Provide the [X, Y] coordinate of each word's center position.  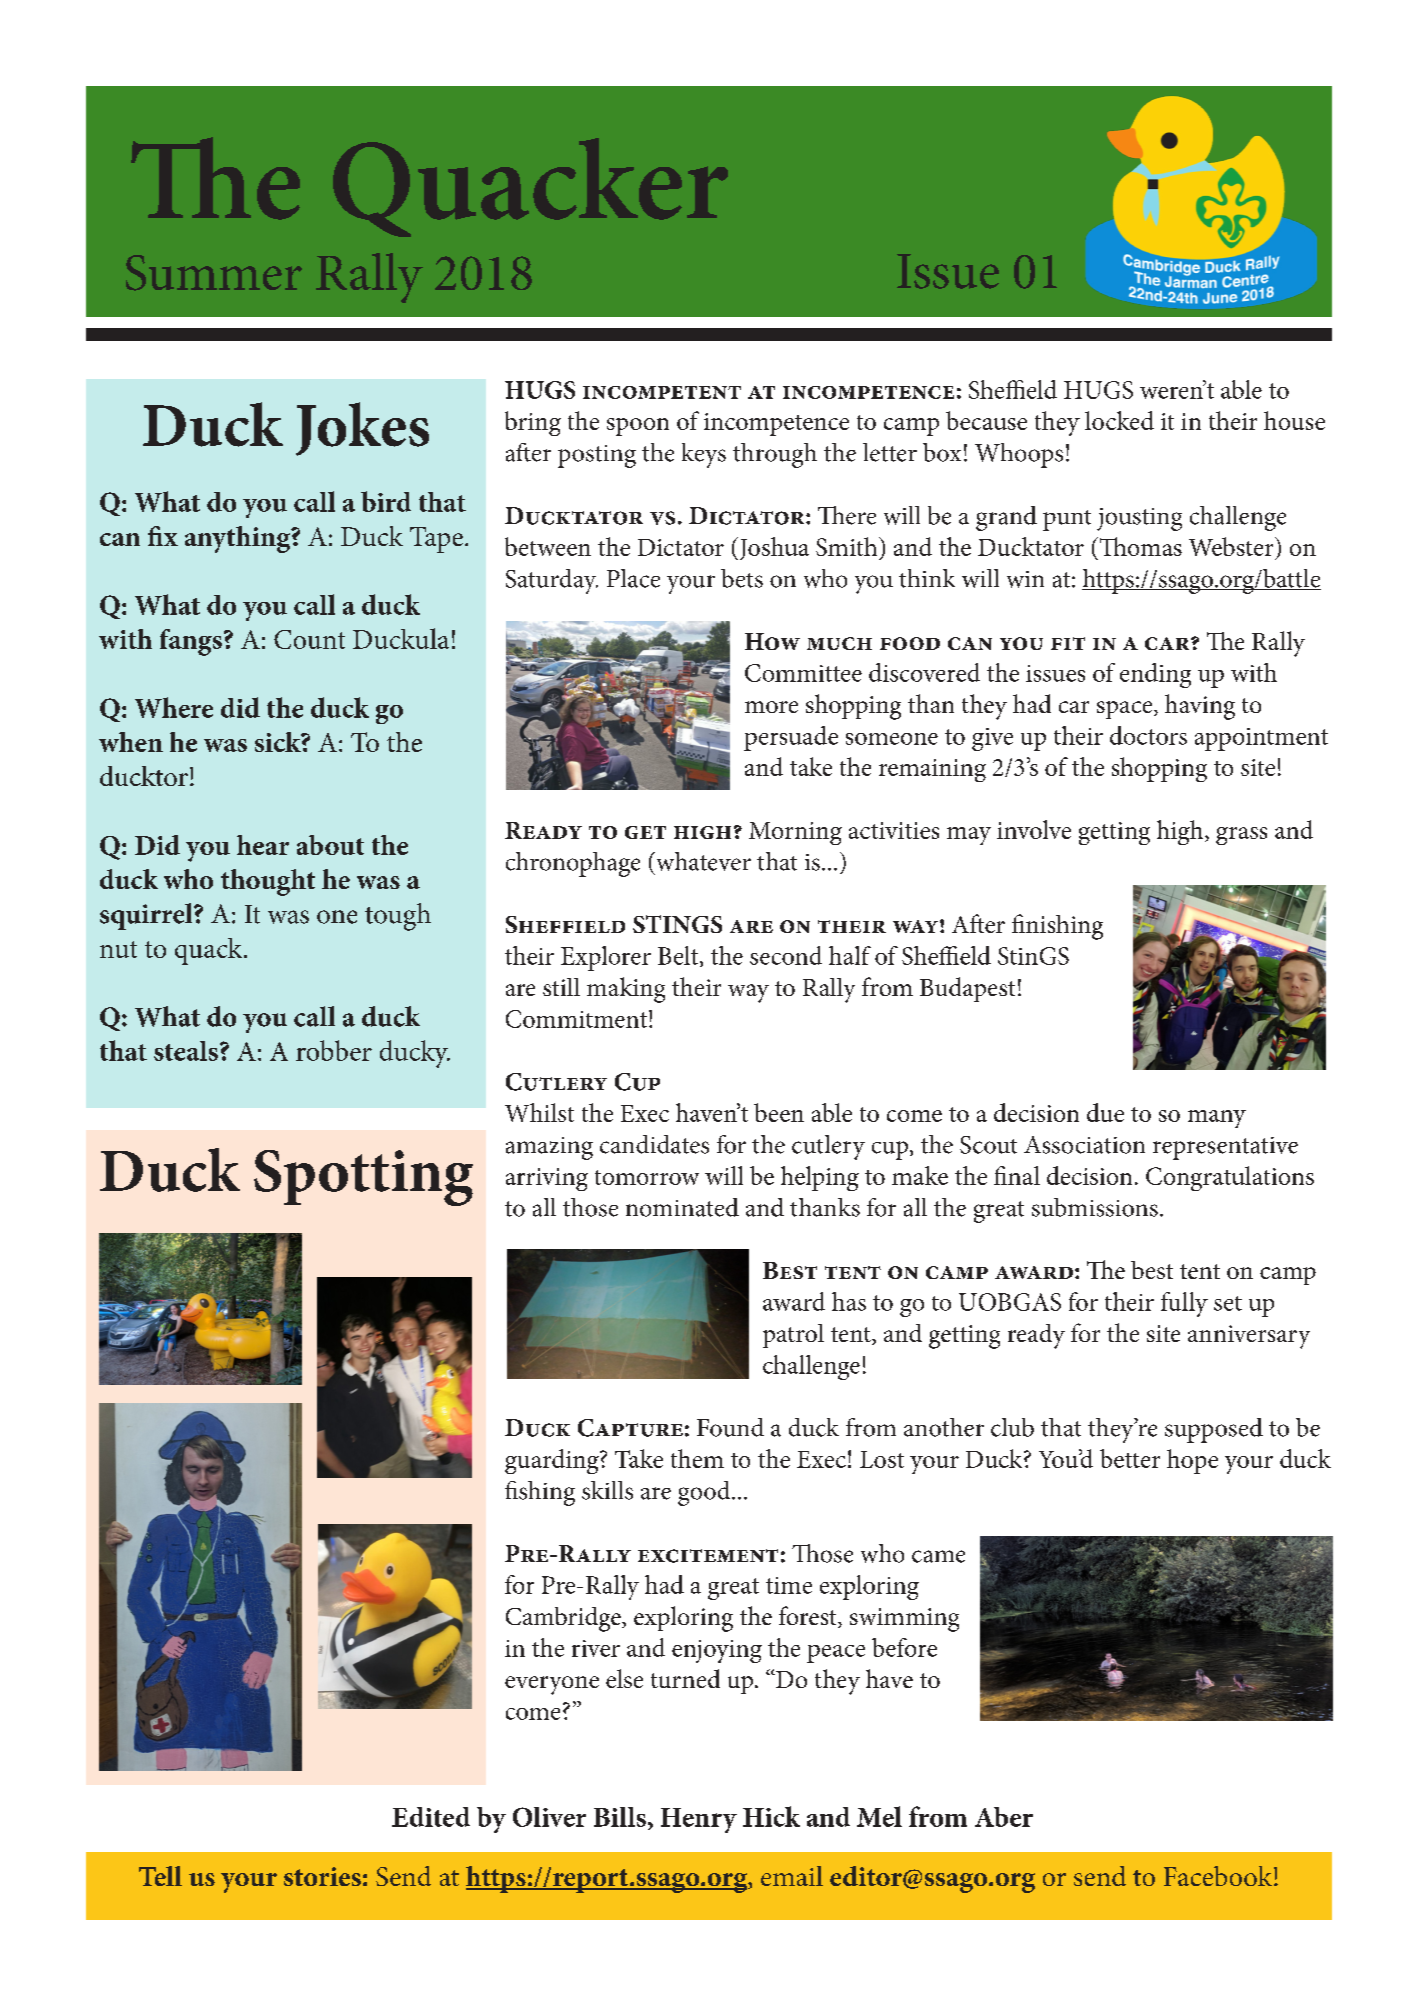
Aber [1004, 1817]
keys [704, 455]
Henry [699, 1820]
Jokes [362, 429]
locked [1119, 420]
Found [730, 1427]
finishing [1057, 927]
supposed [1214, 1430]
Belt [679, 956]
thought [268, 882]
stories [322, 1876]
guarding [553, 1461]
